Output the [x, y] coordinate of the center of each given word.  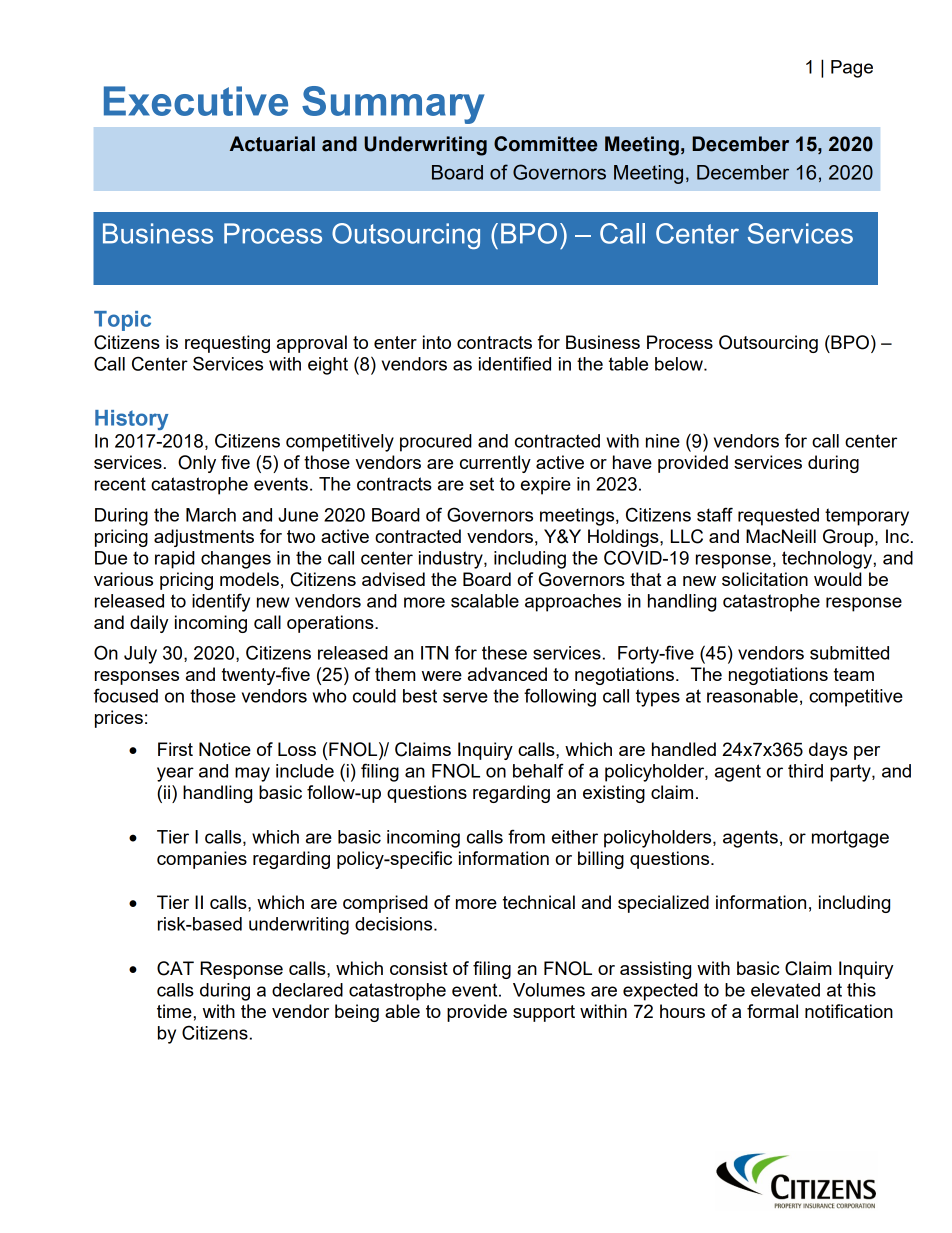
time [175, 1011]
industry [452, 560]
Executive [196, 101]
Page [852, 69]
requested [778, 517]
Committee [545, 144]
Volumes [549, 990]
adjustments [204, 538]
